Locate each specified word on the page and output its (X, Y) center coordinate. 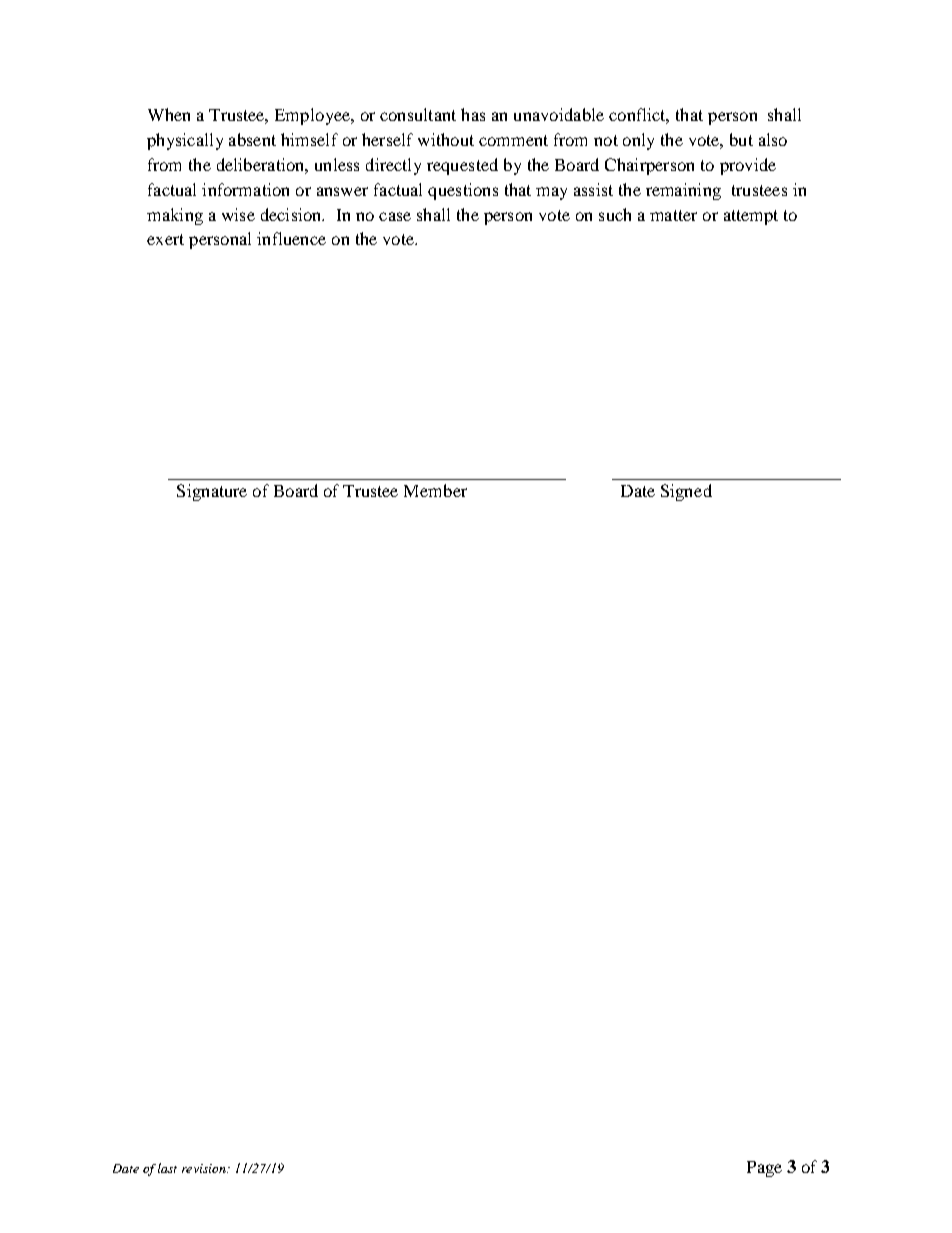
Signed (686, 492)
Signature (212, 492)
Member (435, 490)
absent (252, 139)
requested (462, 166)
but (741, 139)
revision (205, 1168)
